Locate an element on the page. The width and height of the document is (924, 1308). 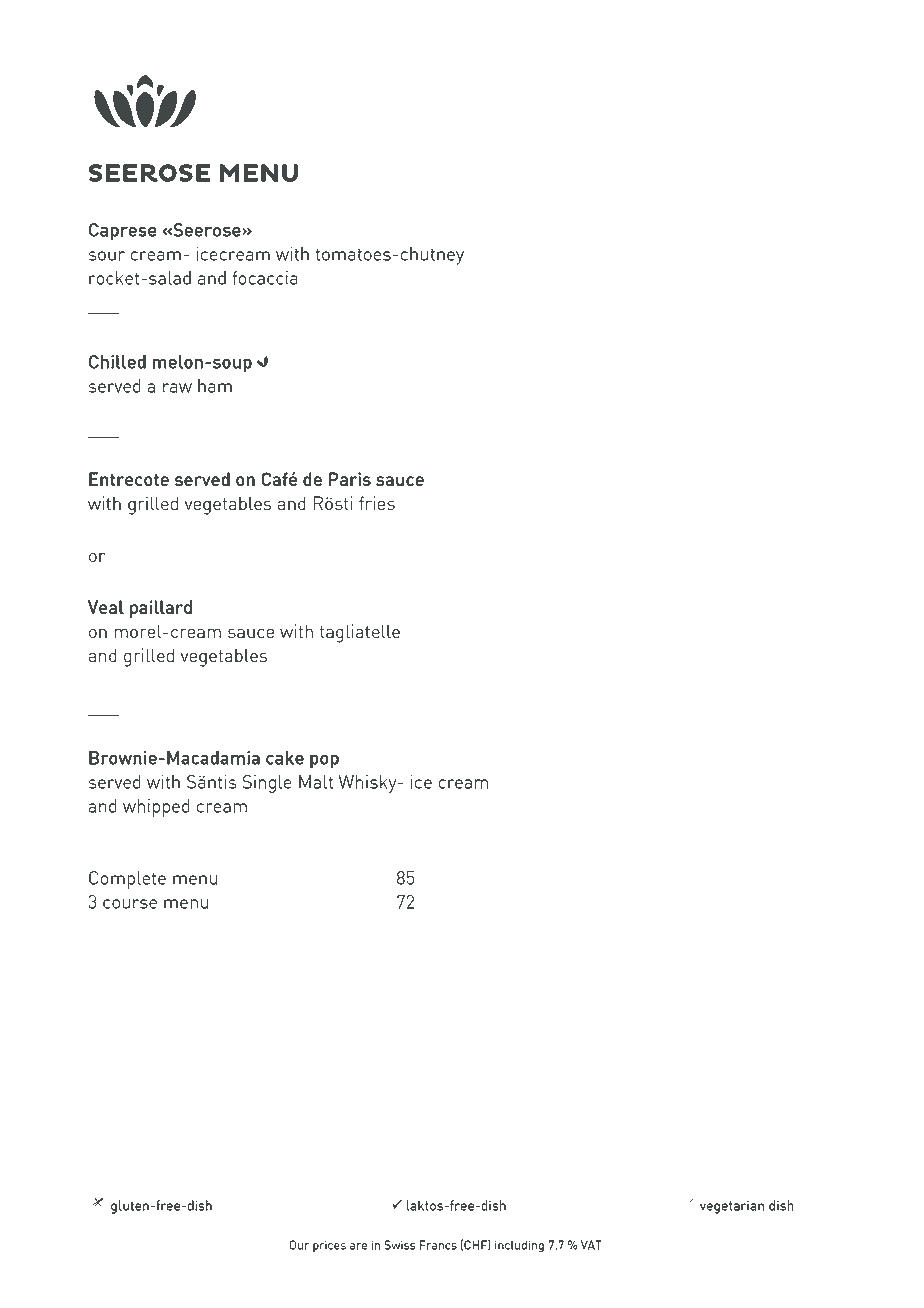
vegetarian is located at coordinates (732, 1207).
